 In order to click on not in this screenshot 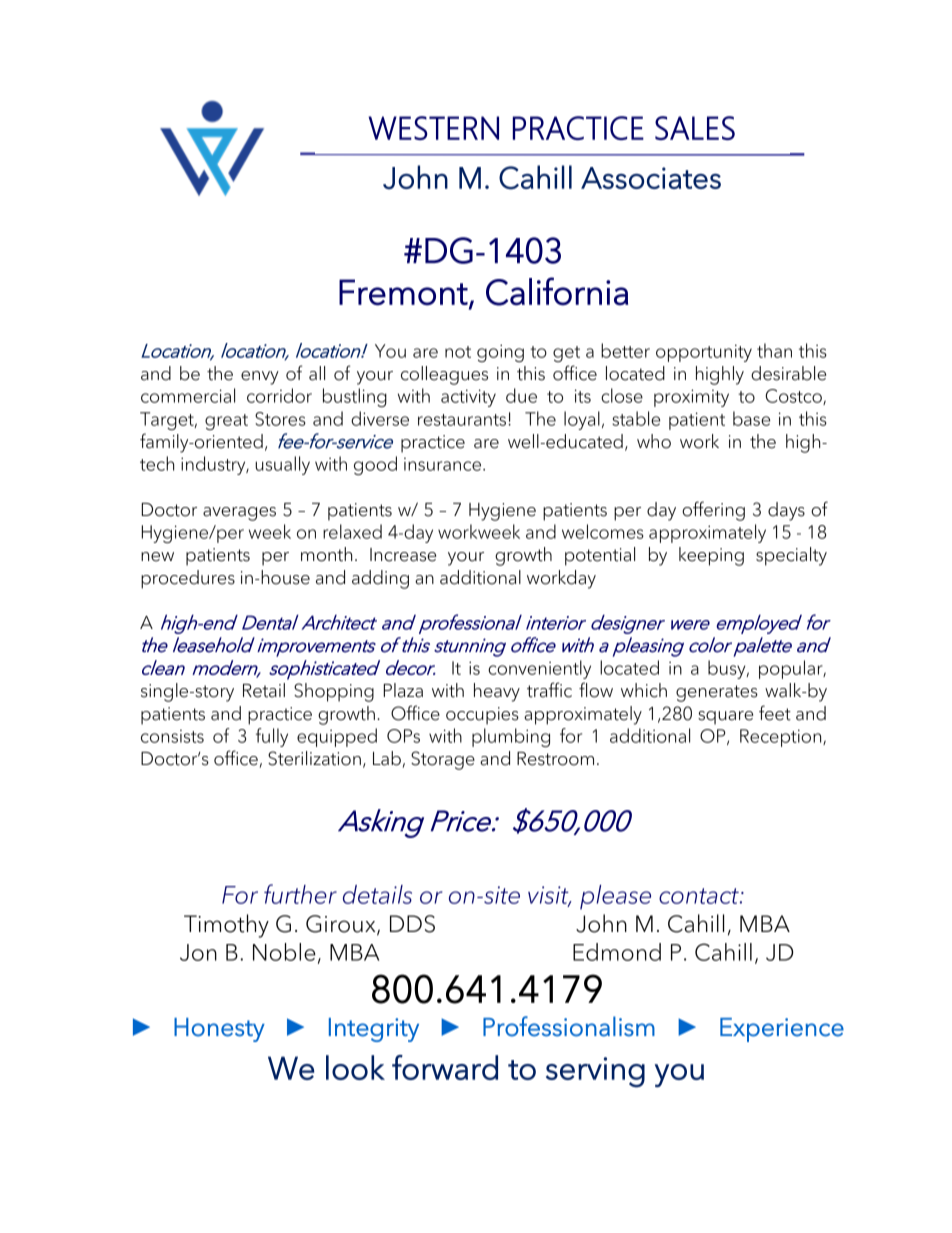, I will do `click(458, 352)`.
